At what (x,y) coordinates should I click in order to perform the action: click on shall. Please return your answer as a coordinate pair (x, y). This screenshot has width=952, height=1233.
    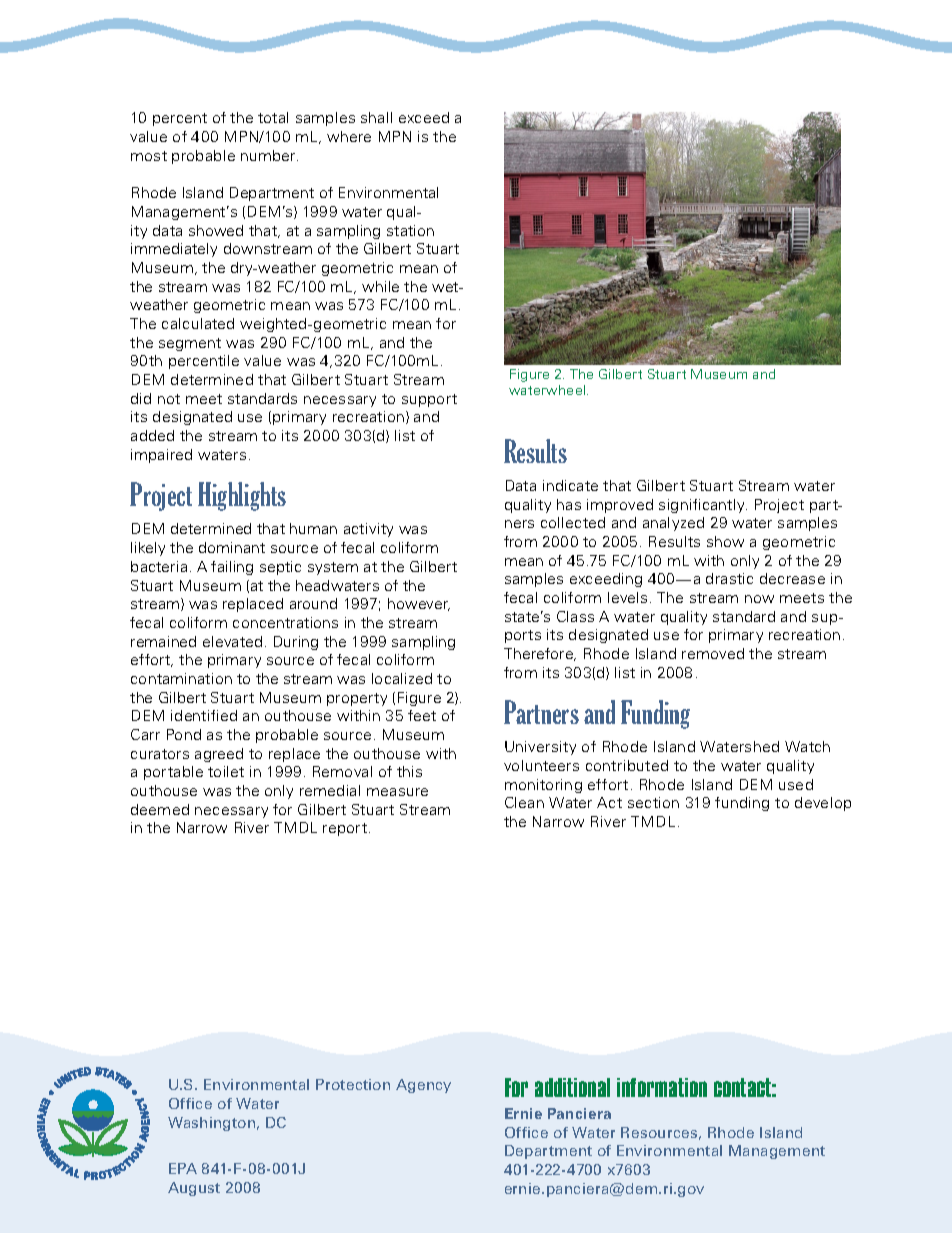
    Looking at the image, I should click on (376, 117).
